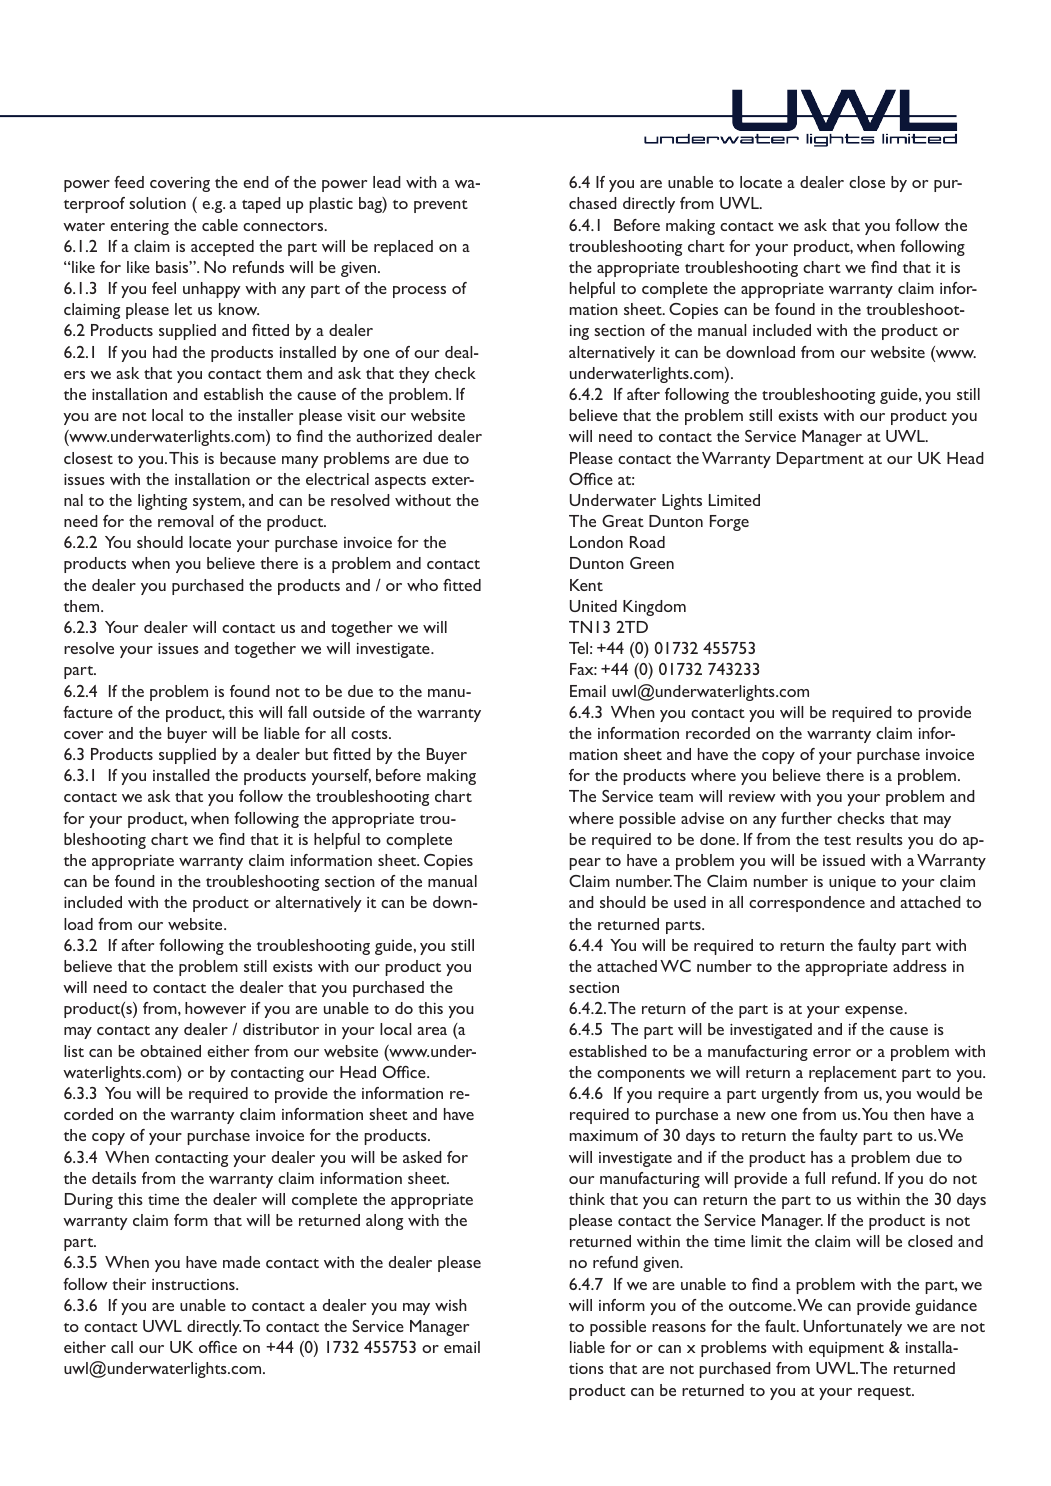 This image has height=1486, width=1051. What do you see at coordinates (122, 1347) in the image?
I see `call` at bounding box center [122, 1347].
